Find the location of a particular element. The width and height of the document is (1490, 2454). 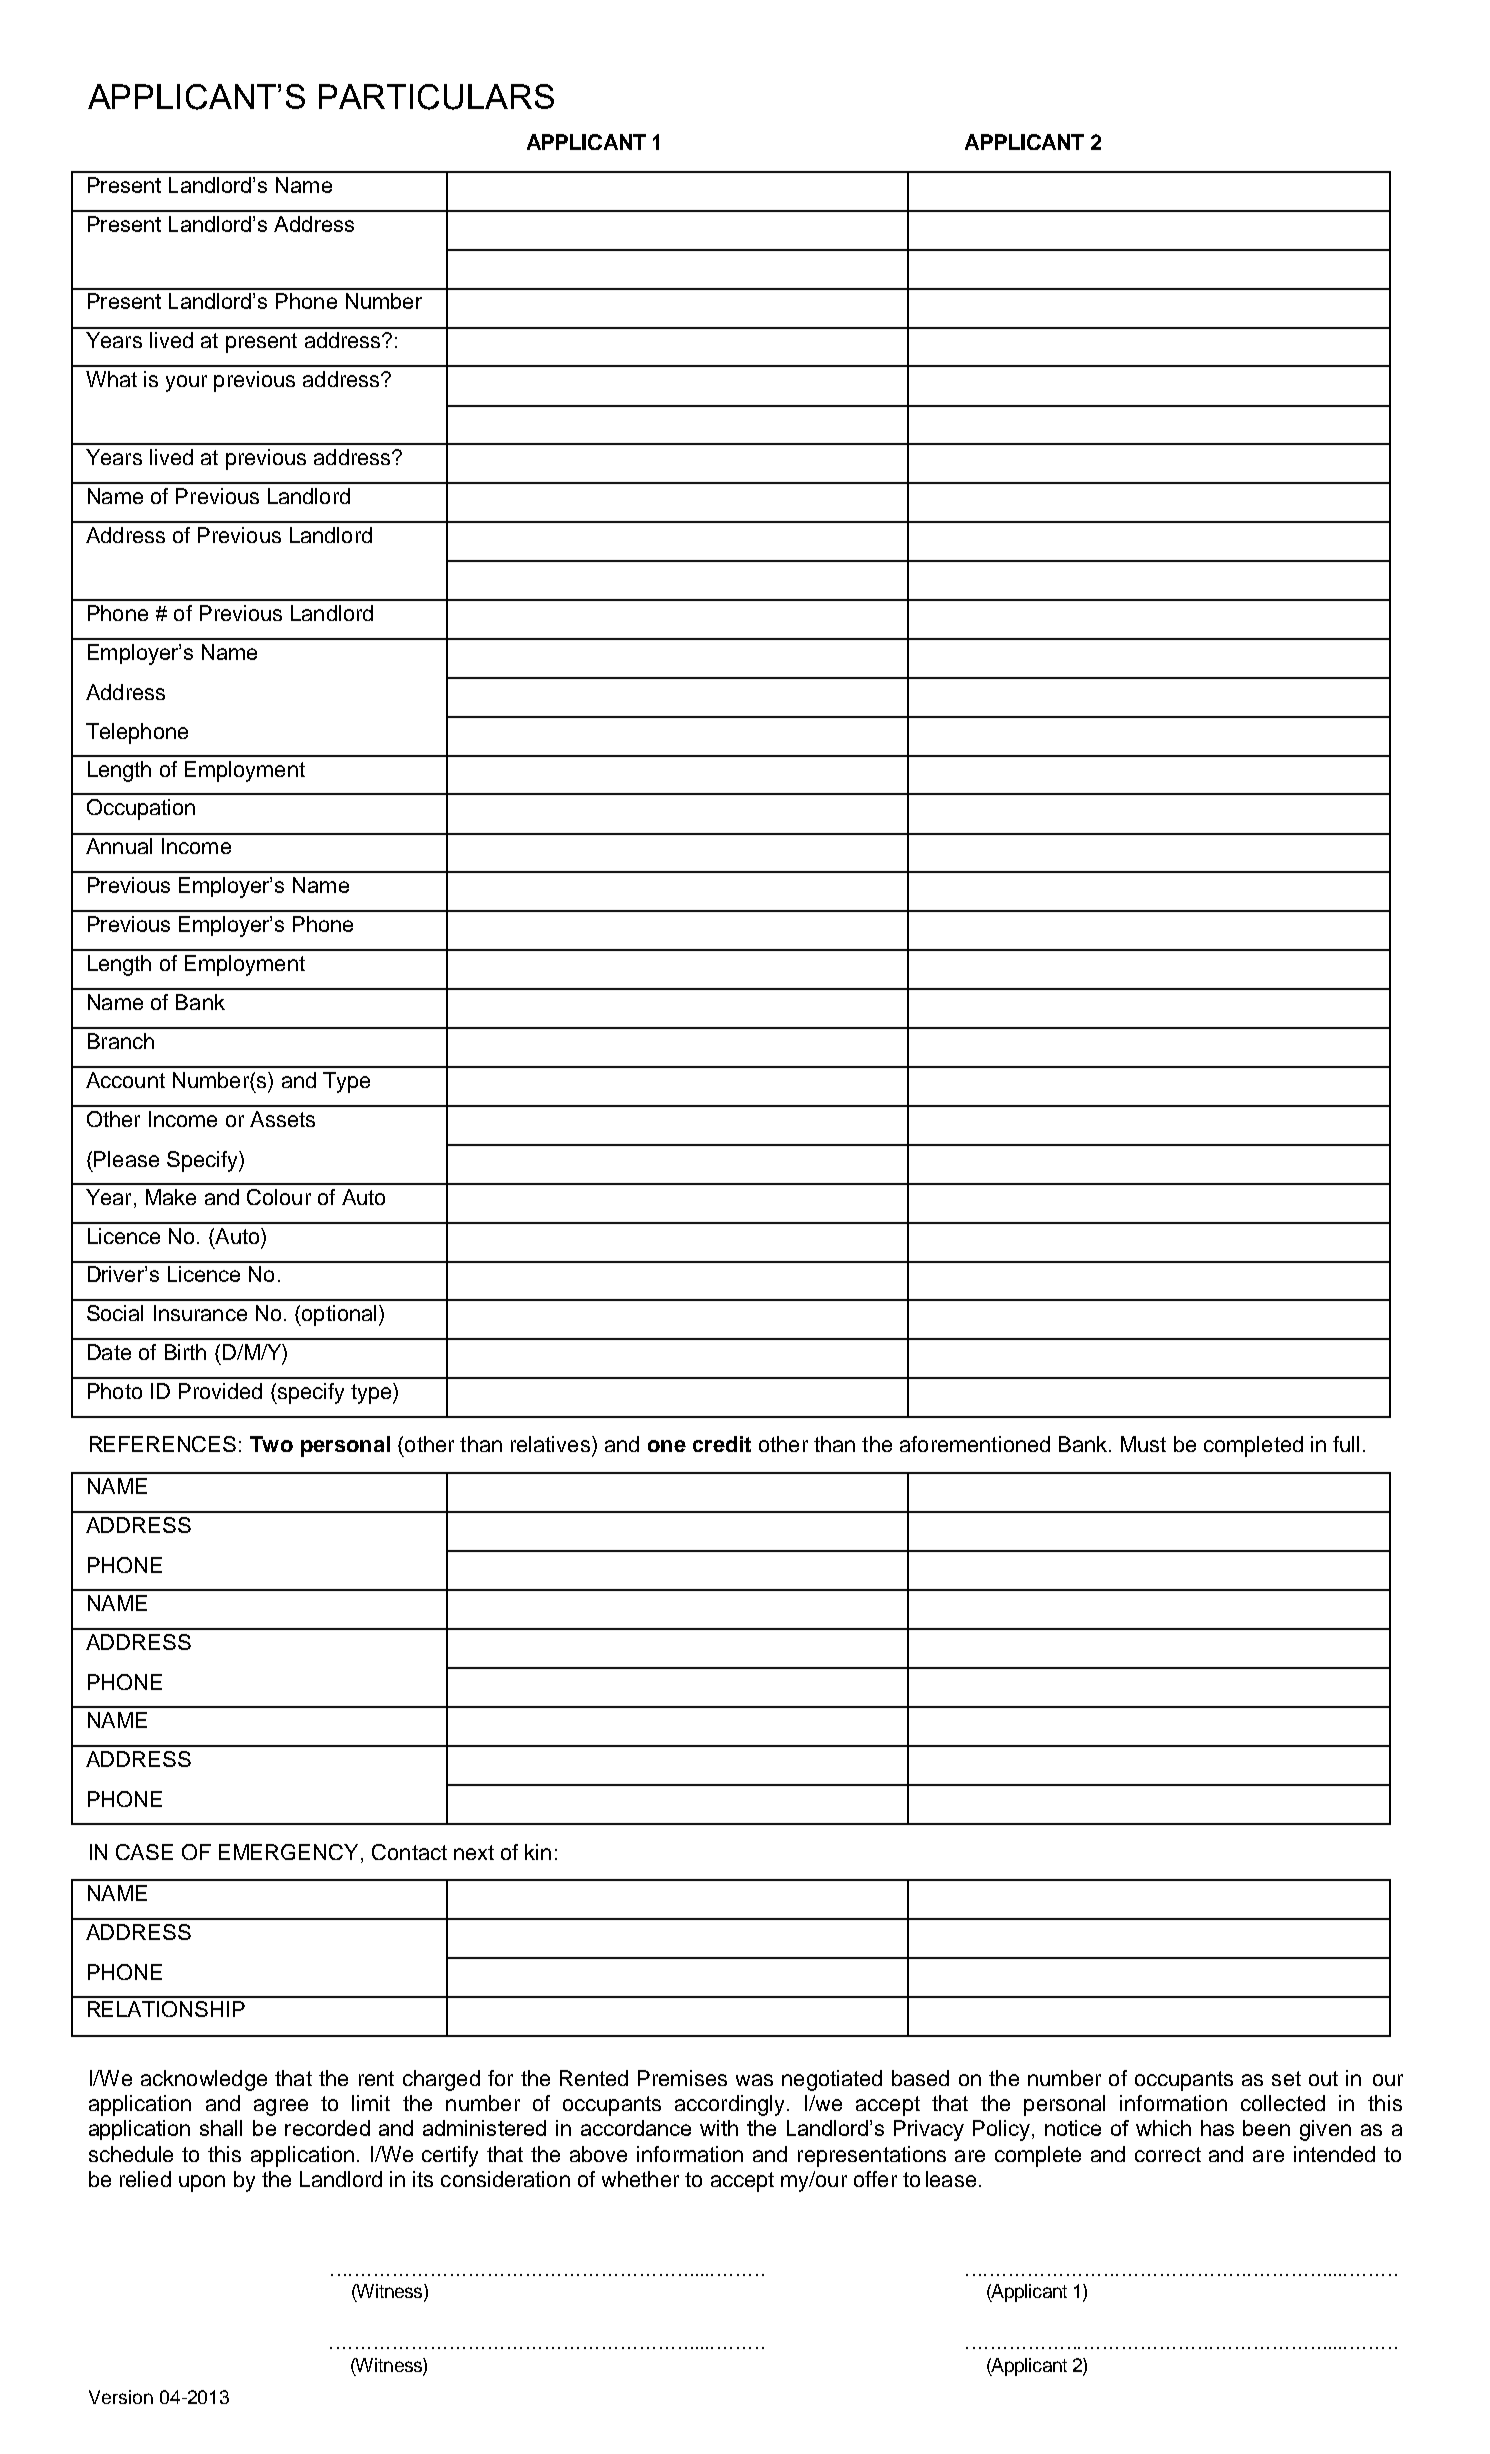

Version is located at coordinates (121, 2397).
